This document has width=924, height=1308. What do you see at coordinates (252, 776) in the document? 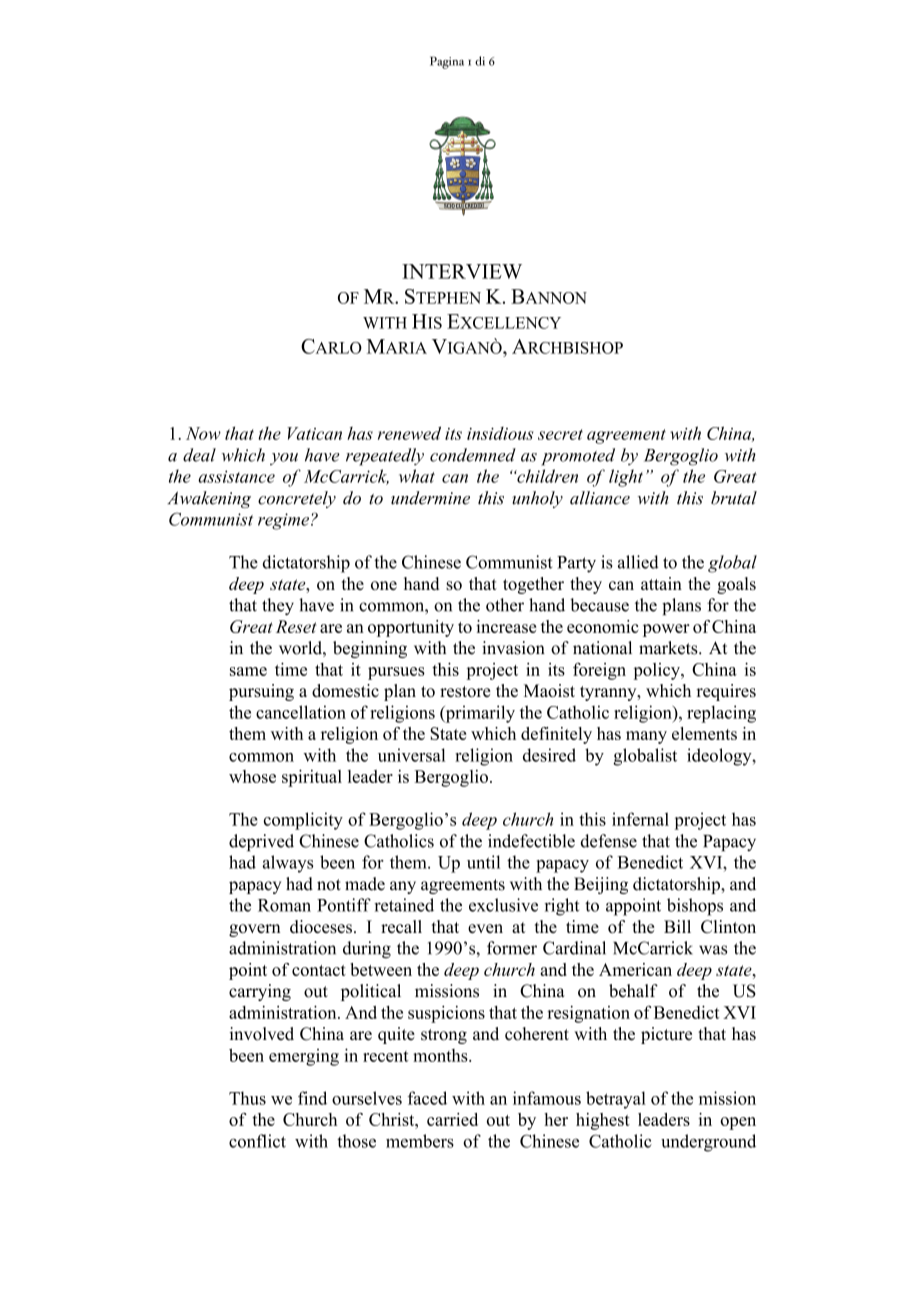
I see `whose` at bounding box center [252, 776].
